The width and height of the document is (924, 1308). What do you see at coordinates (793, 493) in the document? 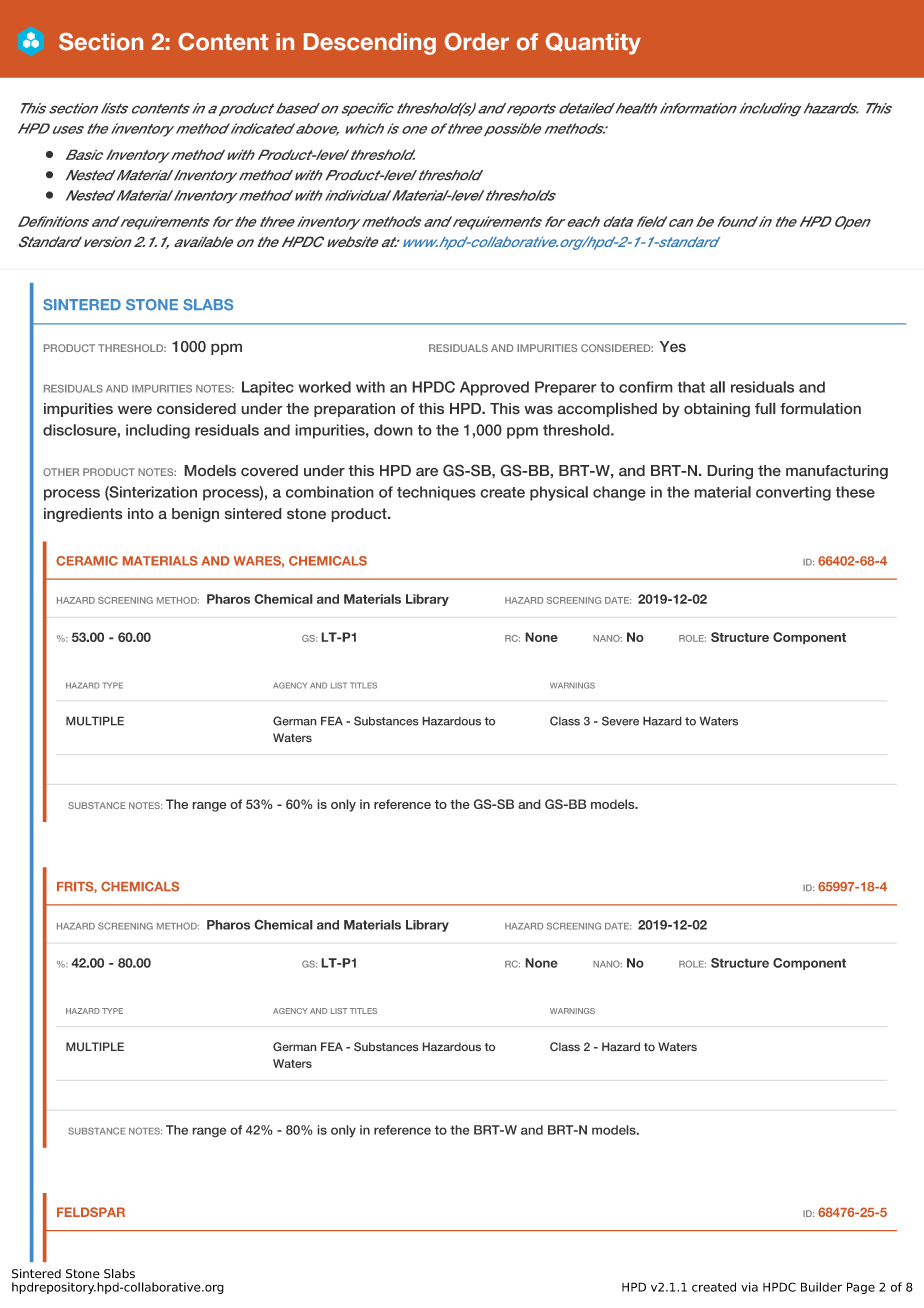
I see `converting` at bounding box center [793, 493].
